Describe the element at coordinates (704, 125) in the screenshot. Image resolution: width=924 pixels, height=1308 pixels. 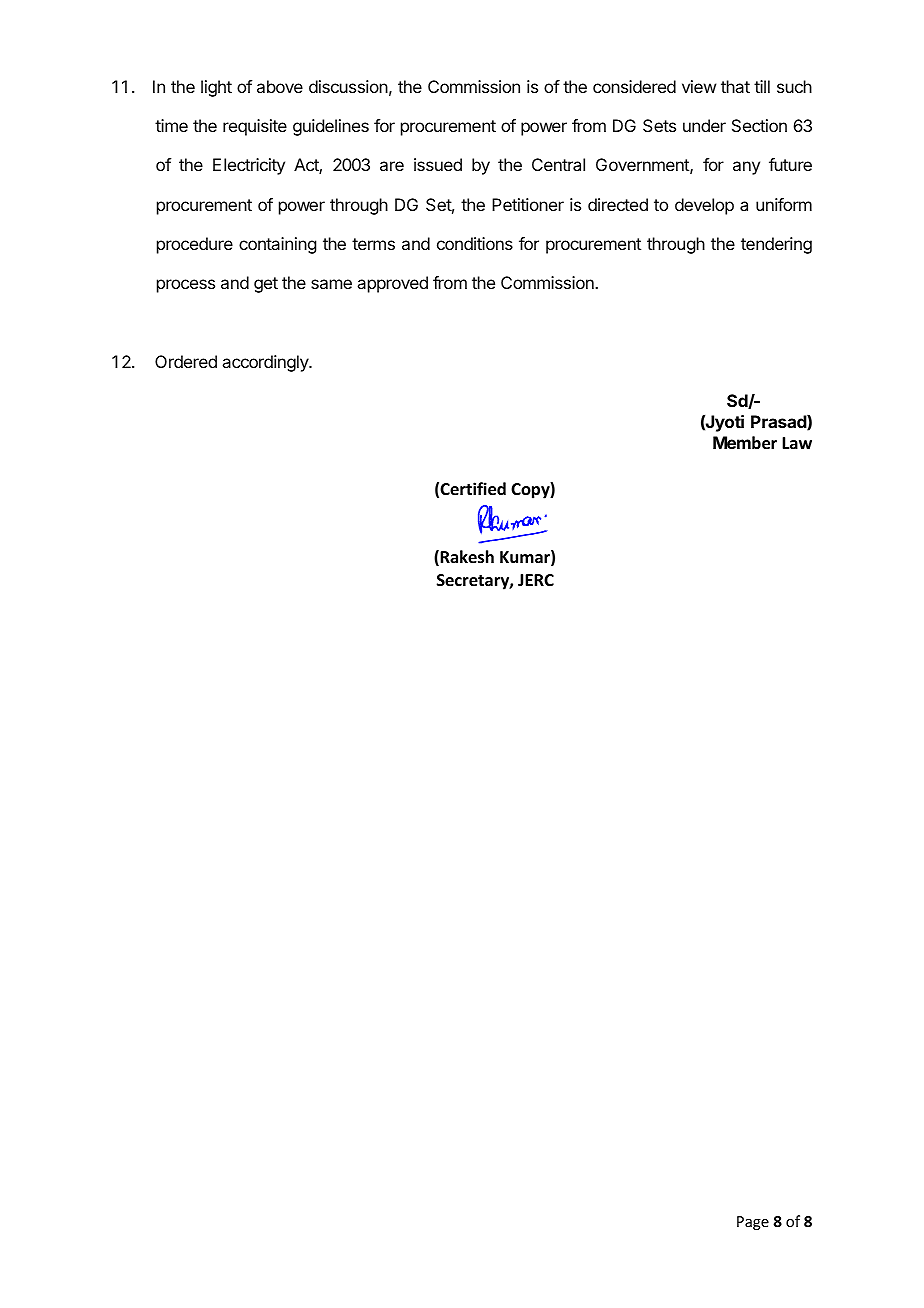
I see `under` at that location.
